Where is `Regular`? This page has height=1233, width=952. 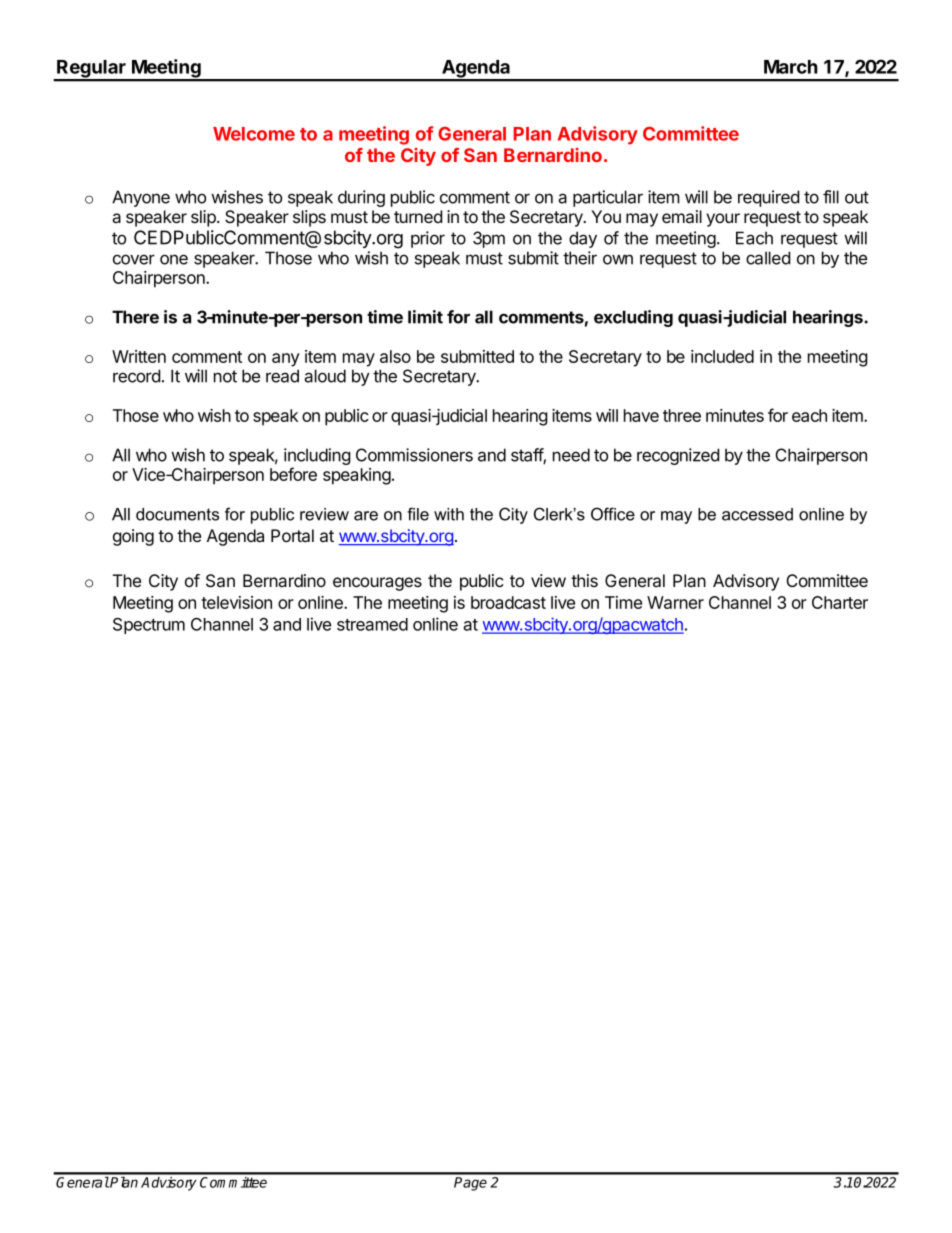
Regular is located at coordinates (91, 70).
